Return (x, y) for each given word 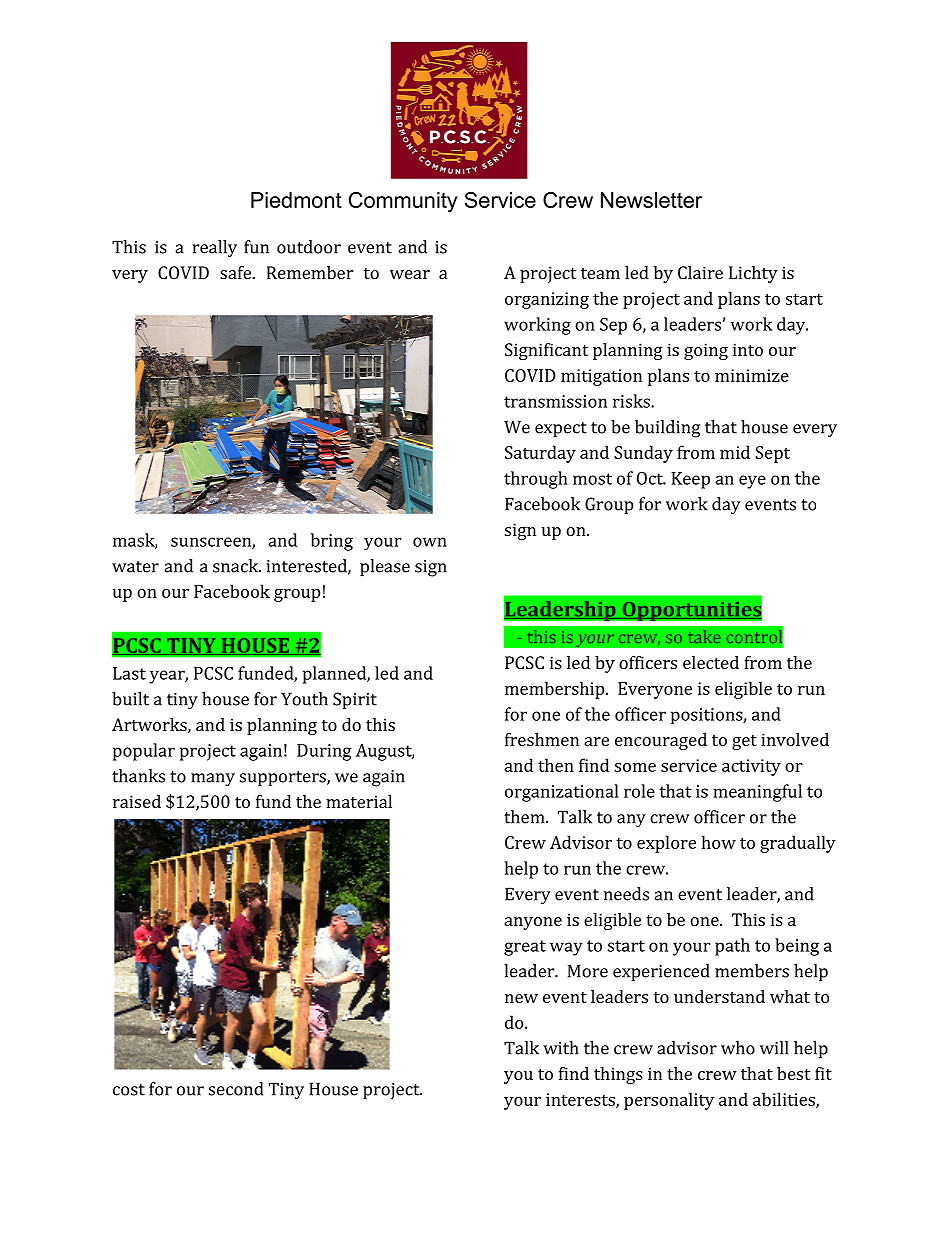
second (236, 1089)
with (561, 1048)
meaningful (758, 793)
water (135, 567)
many (213, 780)
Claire (700, 272)
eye (752, 482)
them (525, 817)
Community (403, 202)
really (214, 248)
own (430, 542)
